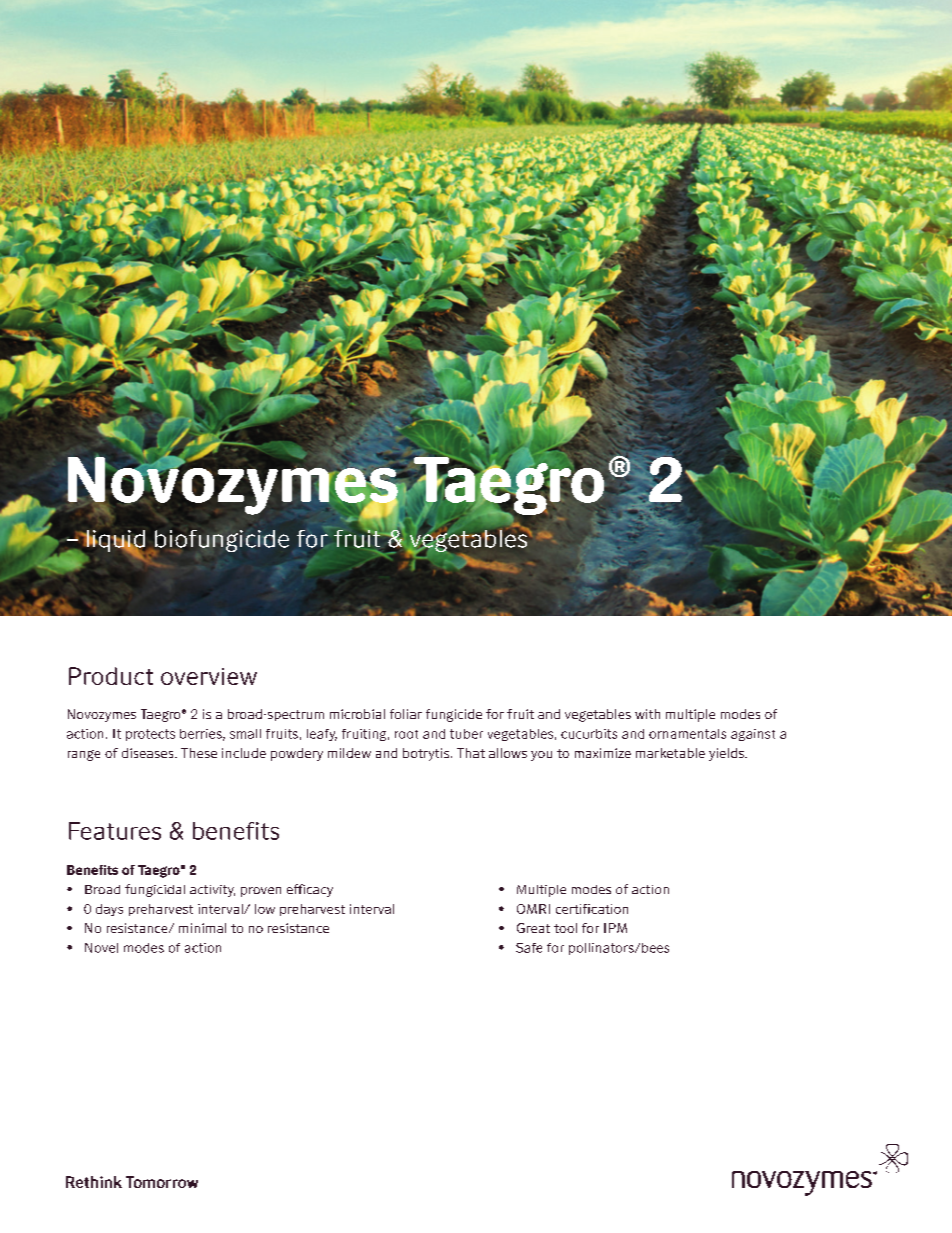  What do you see at coordinates (592, 909) in the screenshot?
I see `certification` at bounding box center [592, 909].
